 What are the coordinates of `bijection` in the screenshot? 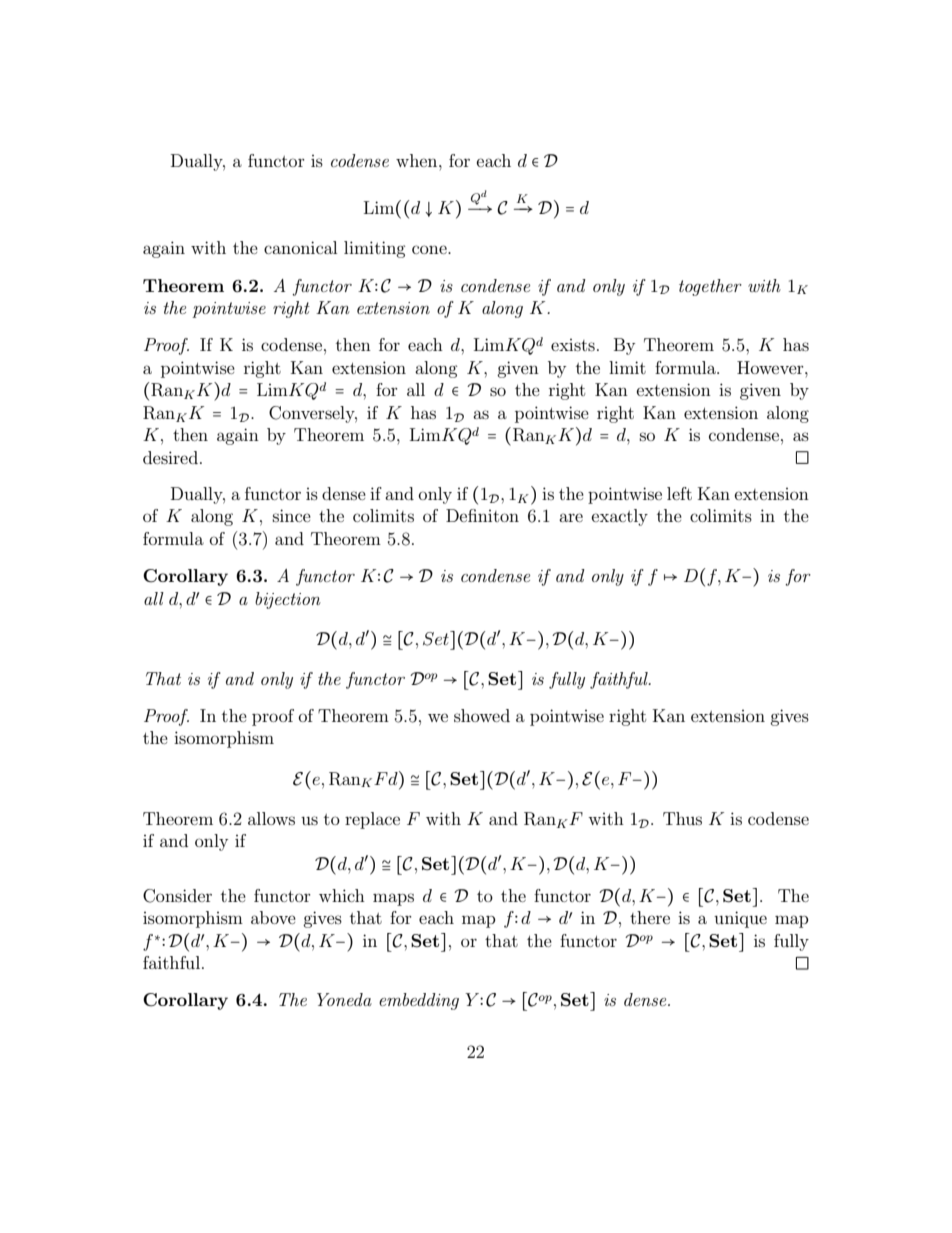 It's located at (288, 600).
